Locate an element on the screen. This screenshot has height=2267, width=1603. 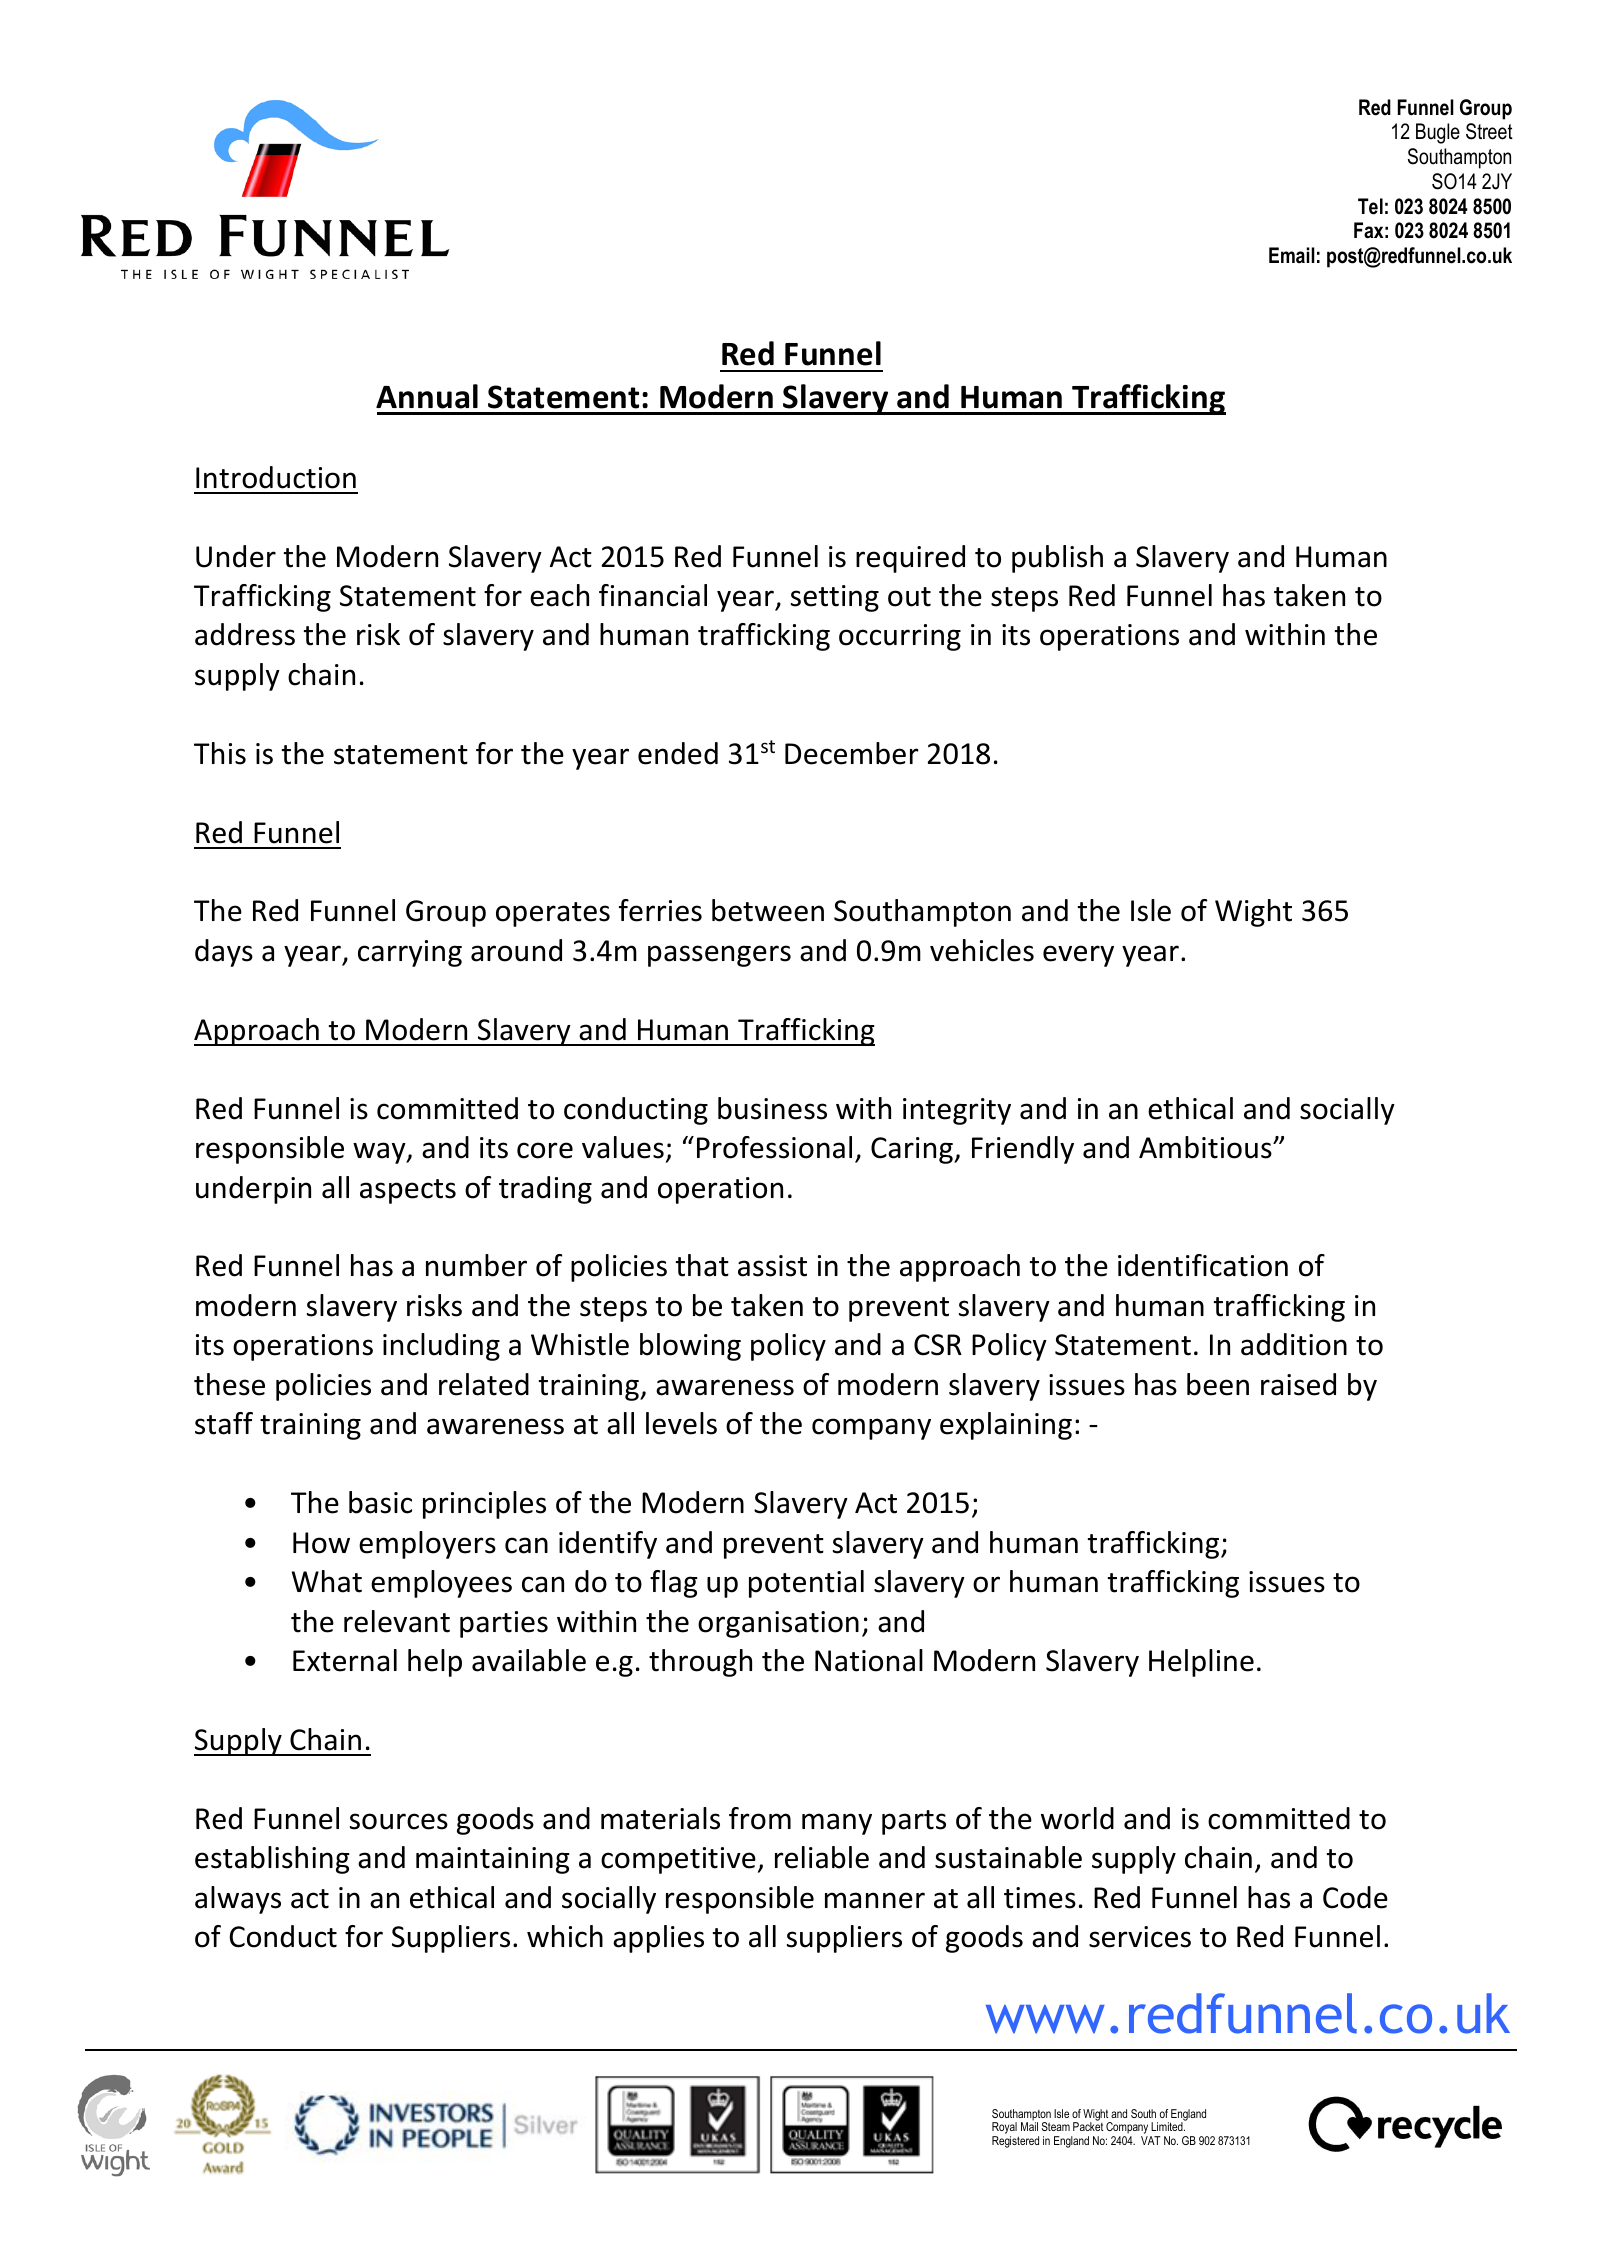
required is located at coordinates (910, 559).
